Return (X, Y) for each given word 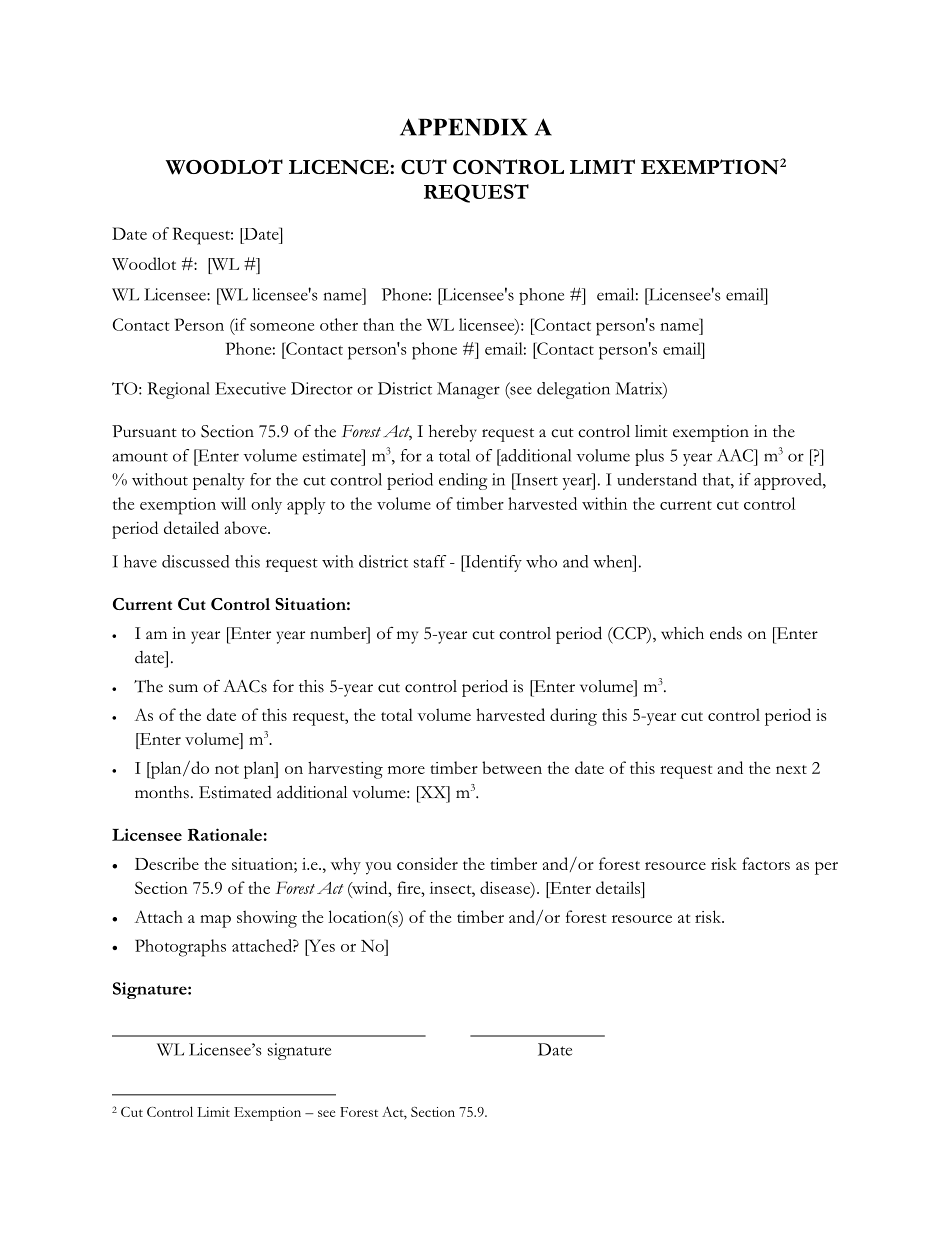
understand (657, 479)
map (215, 921)
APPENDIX (464, 127)
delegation (573, 390)
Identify (492, 563)
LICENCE (339, 167)
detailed (191, 527)
